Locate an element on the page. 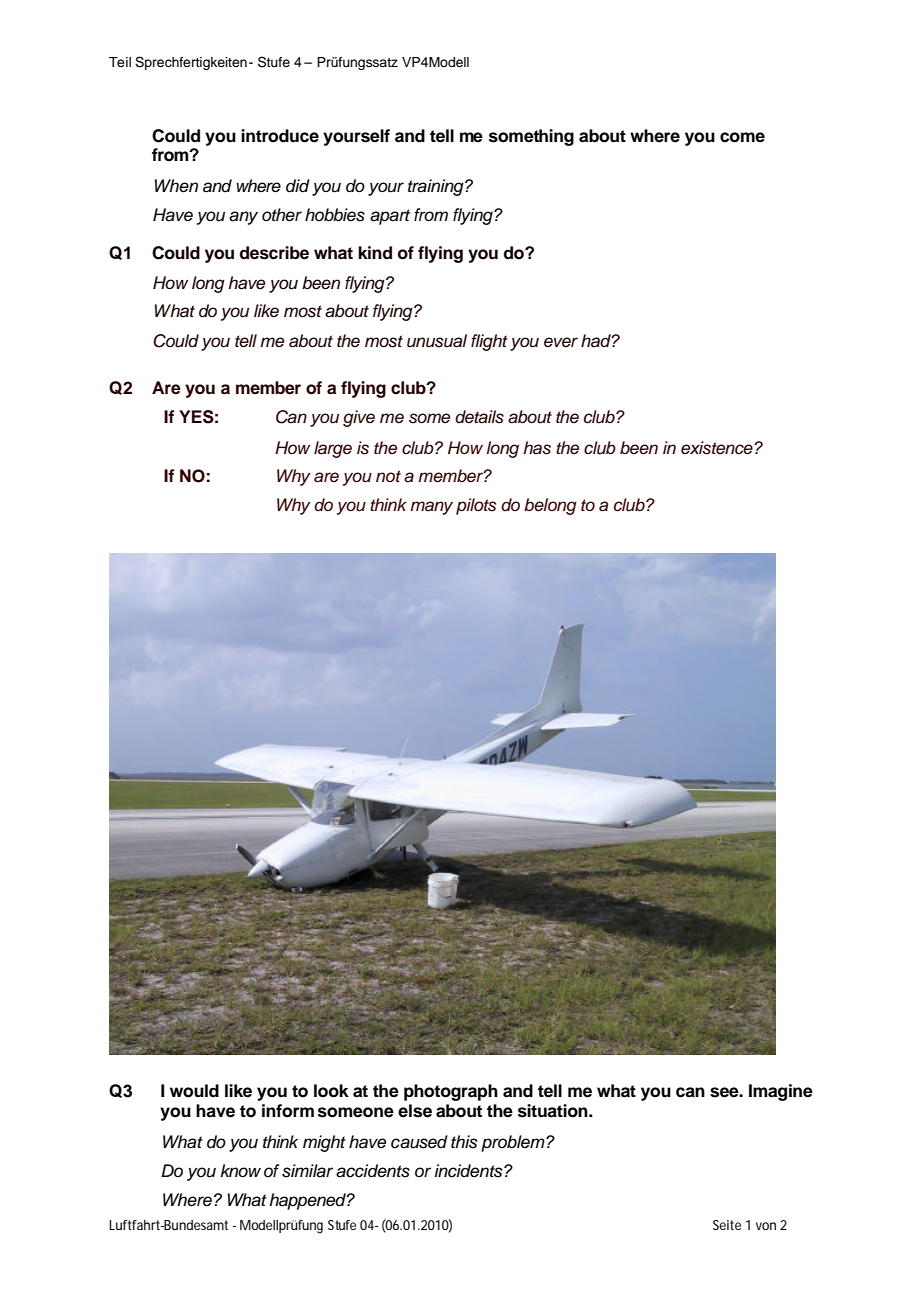  existence is located at coordinates (718, 448).
